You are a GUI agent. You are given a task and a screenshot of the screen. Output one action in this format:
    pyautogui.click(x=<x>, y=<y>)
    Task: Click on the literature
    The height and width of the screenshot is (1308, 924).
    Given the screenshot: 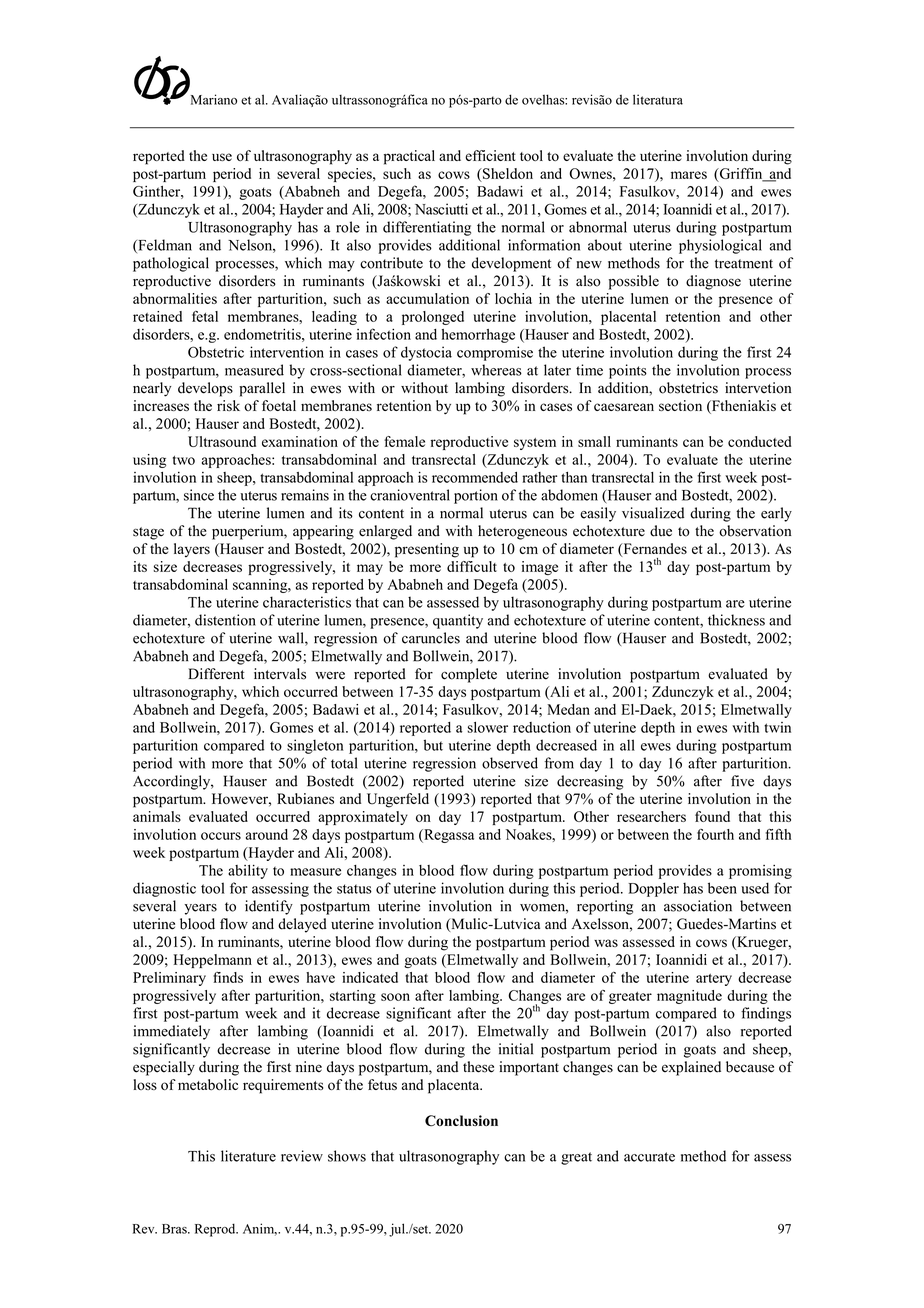 What is the action you would take?
    pyautogui.click(x=248, y=1156)
